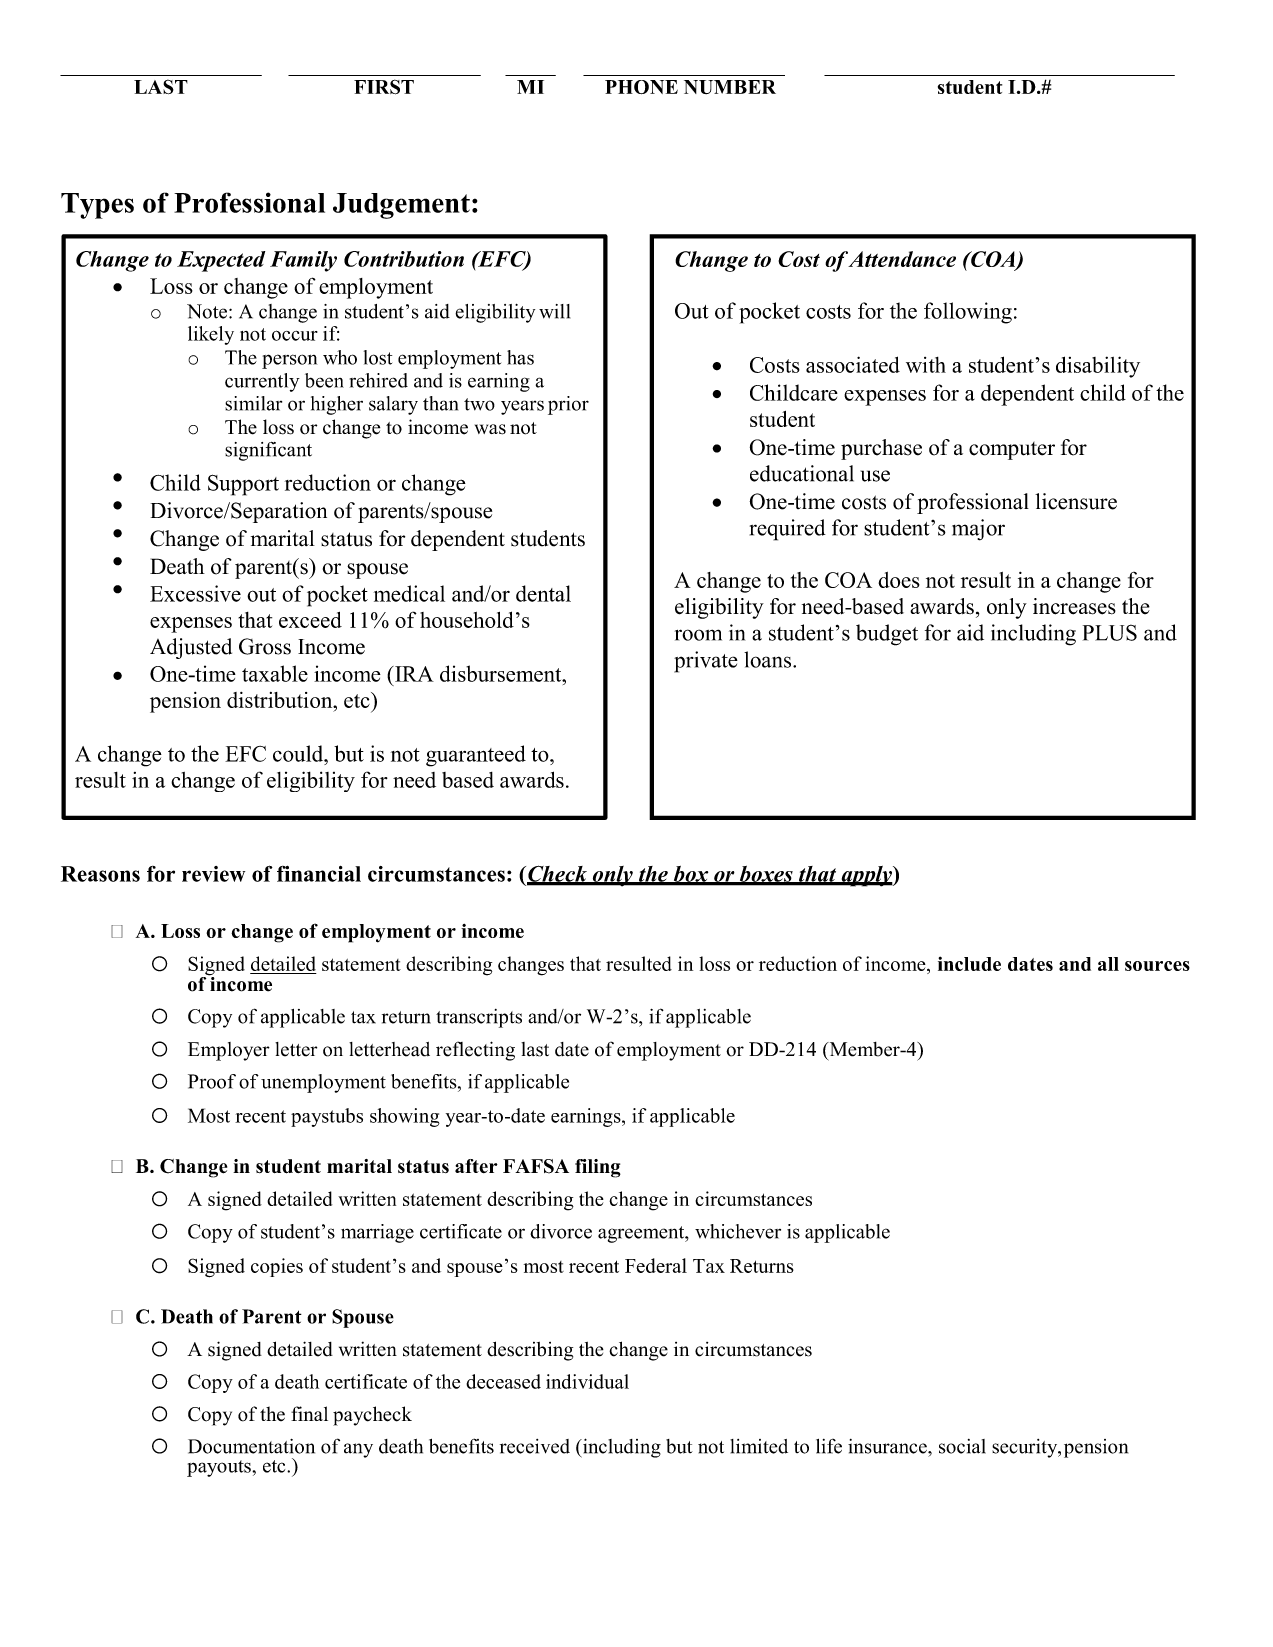 This document has width=1273, height=1647. I want to click on individual, so click(587, 1381).
